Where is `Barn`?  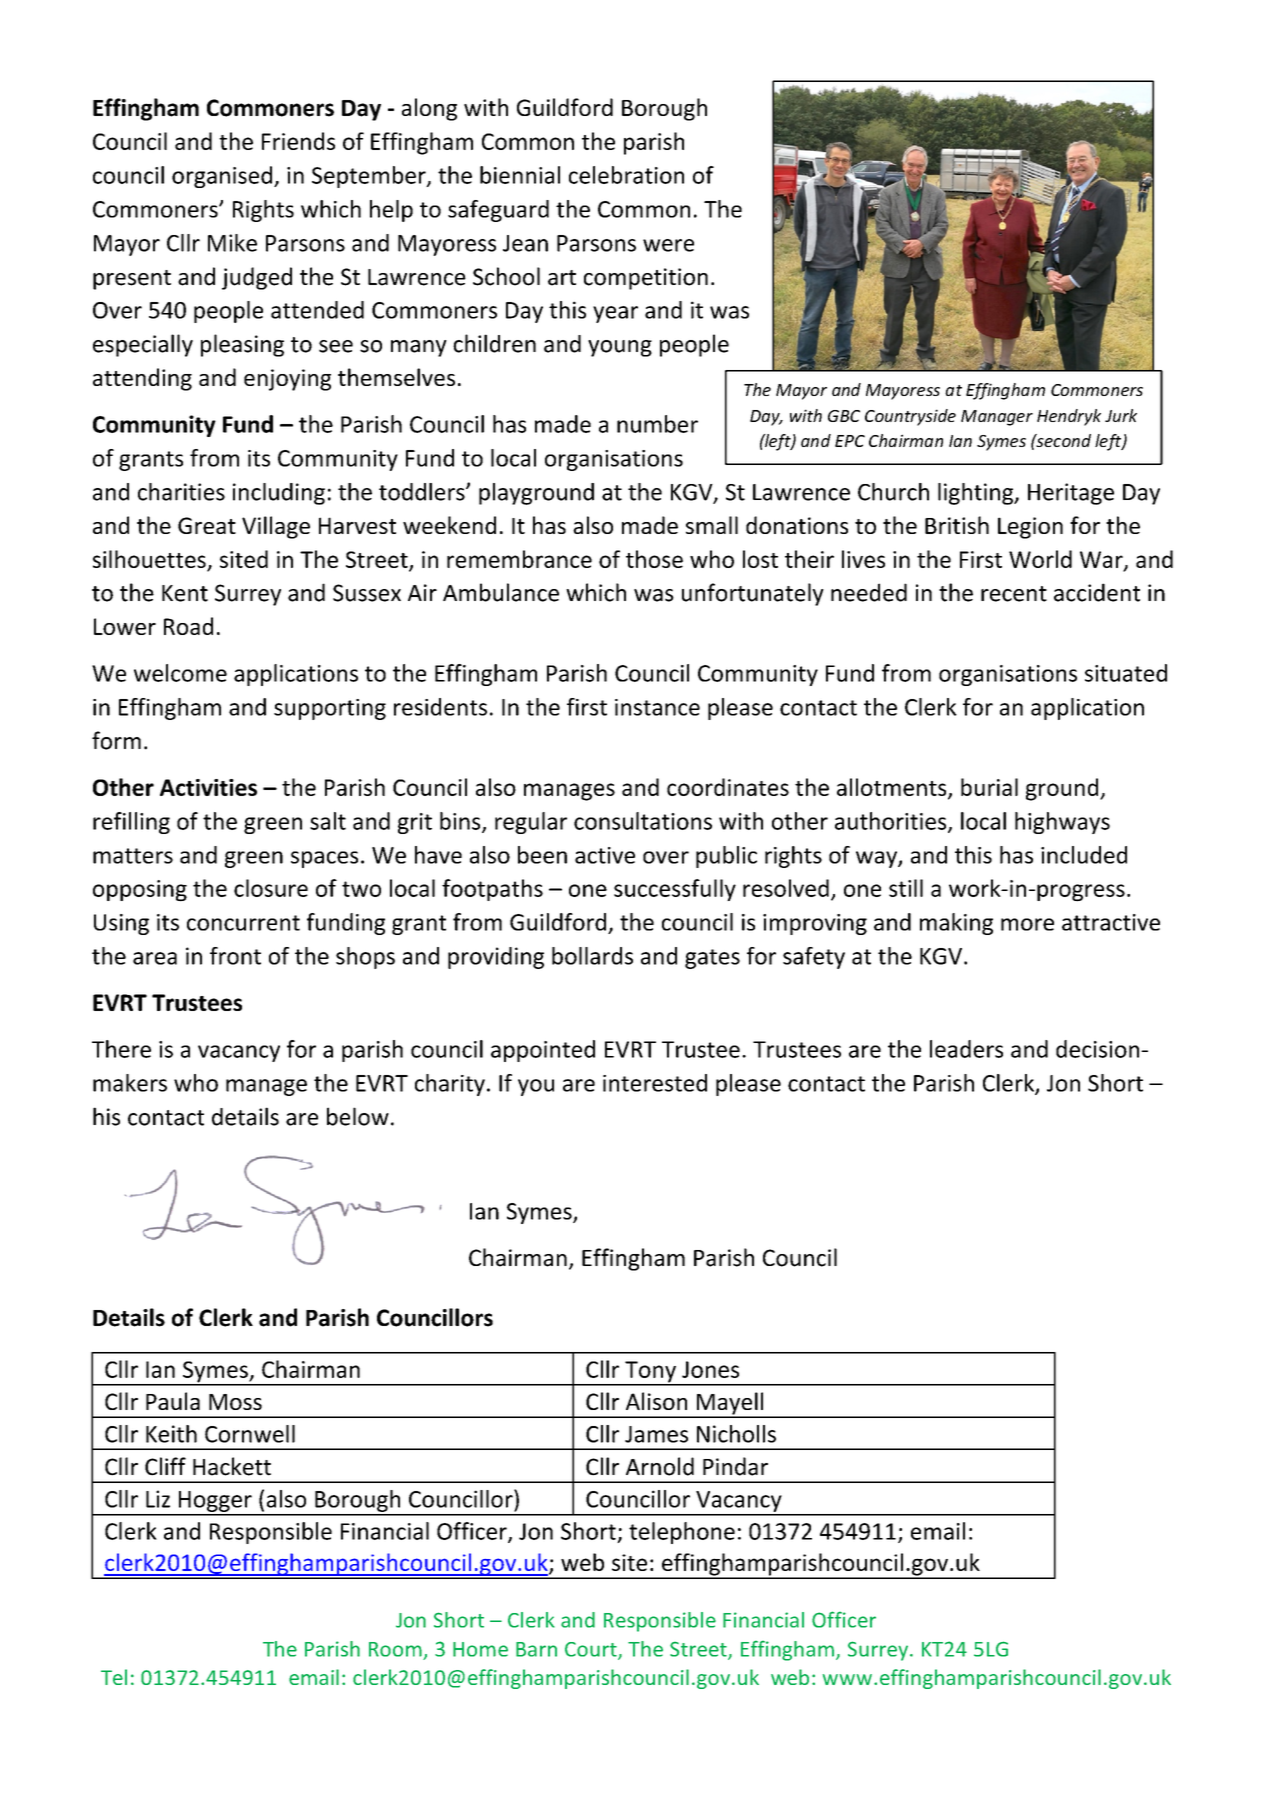
Barn is located at coordinates (536, 1649).
